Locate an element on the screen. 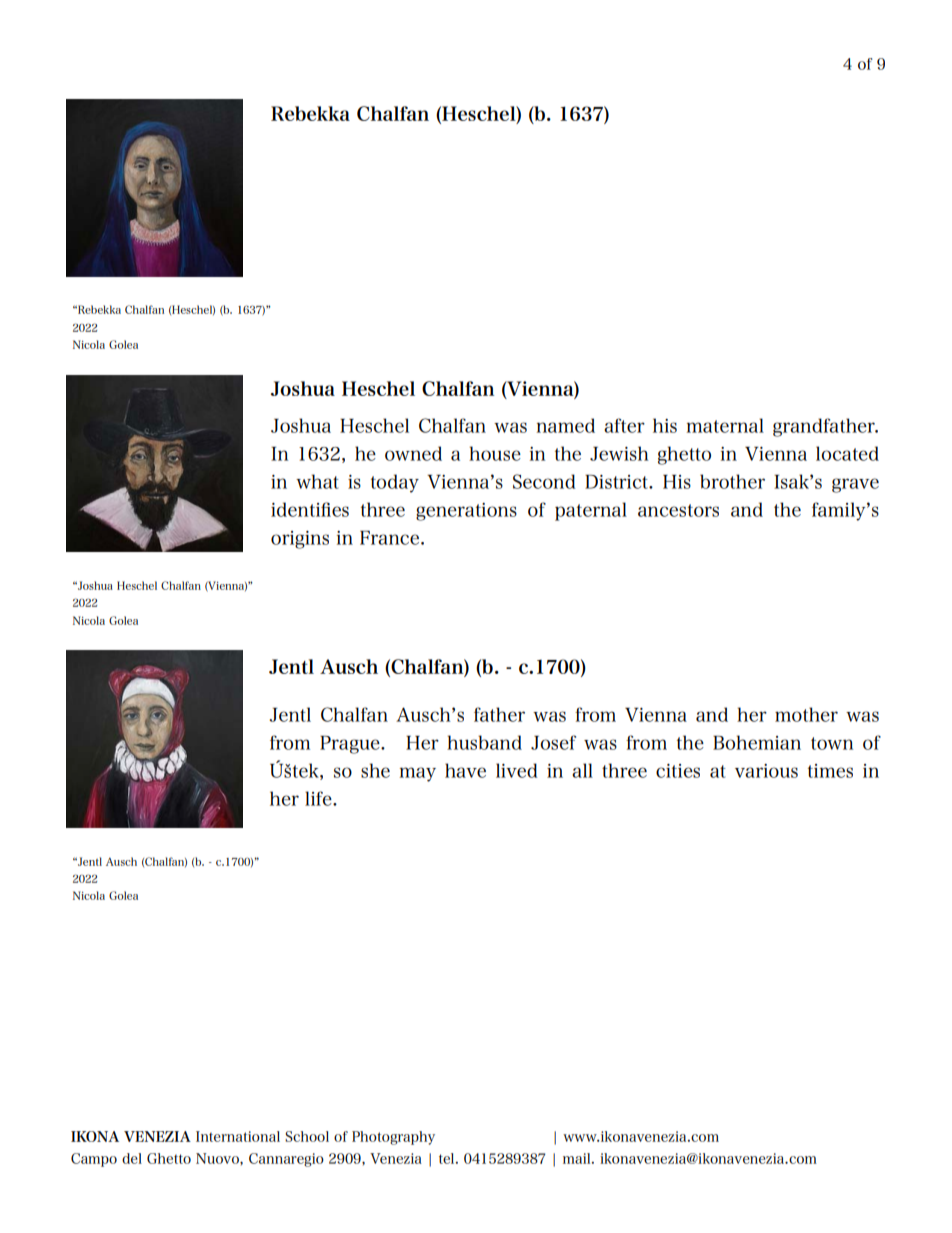 The height and width of the screenshot is (1233, 952). what is located at coordinates (317, 481).
